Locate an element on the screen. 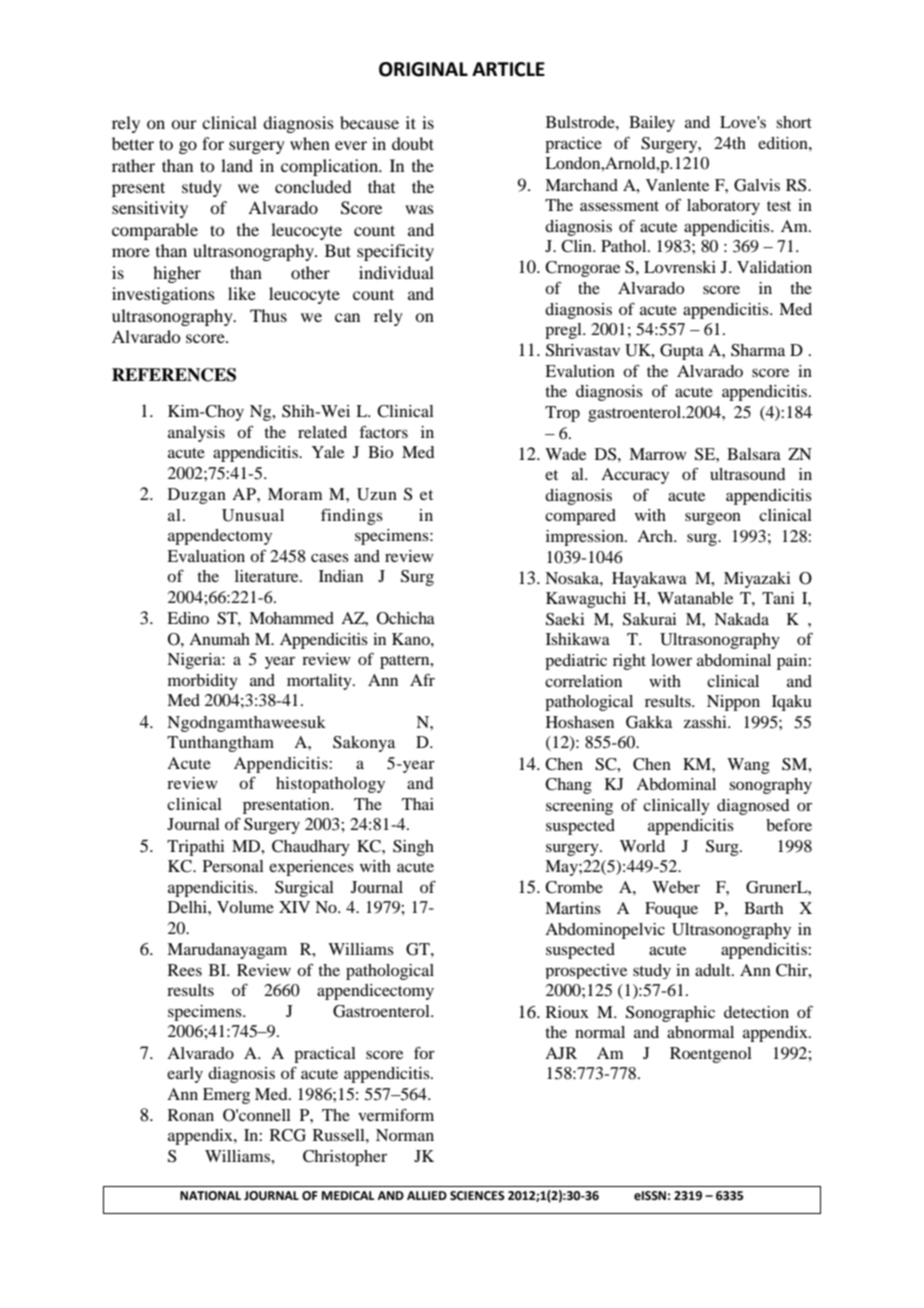 The width and height of the screenshot is (924, 1308). land is located at coordinates (237, 165).
